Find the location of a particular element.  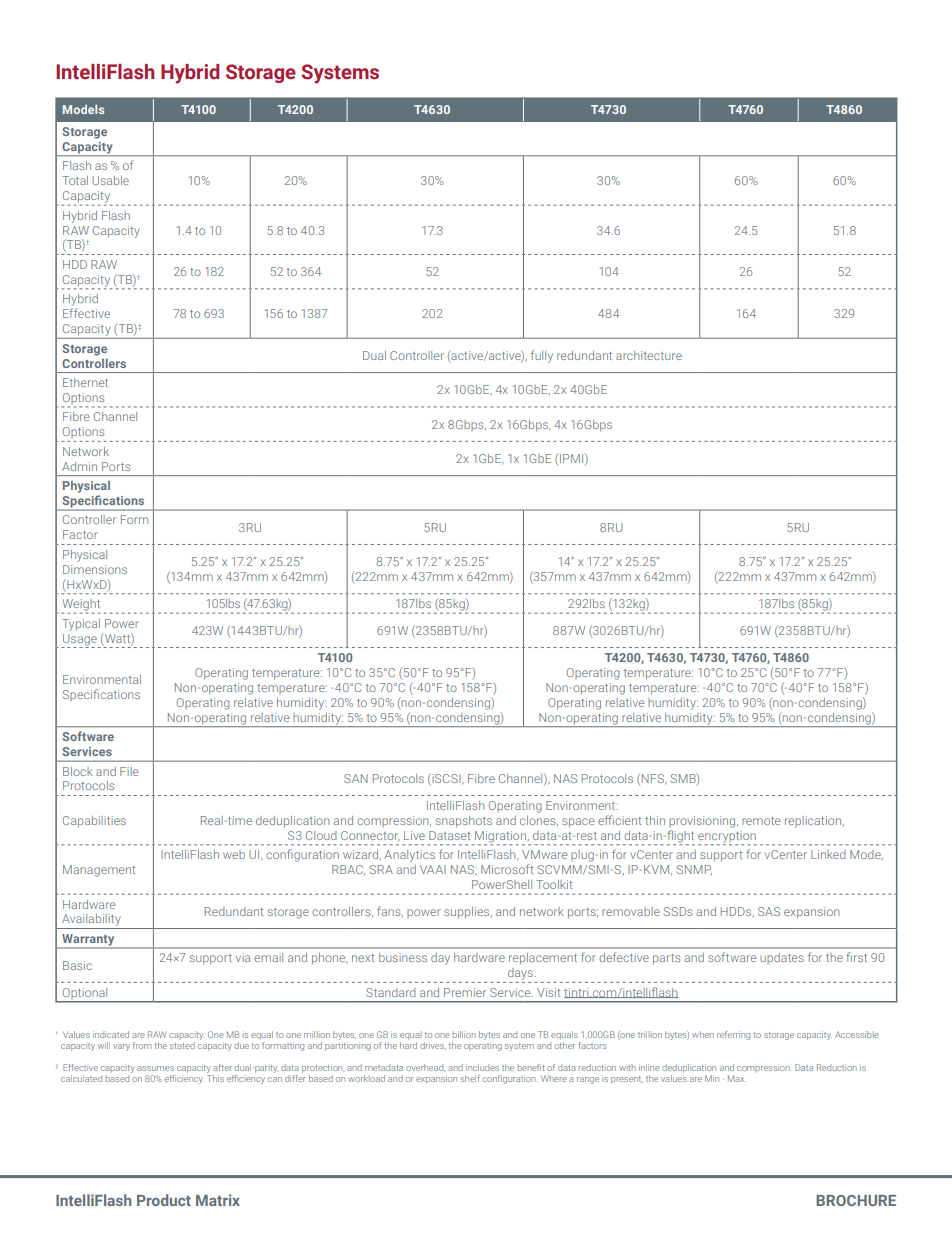

SAN is located at coordinates (356, 778).
